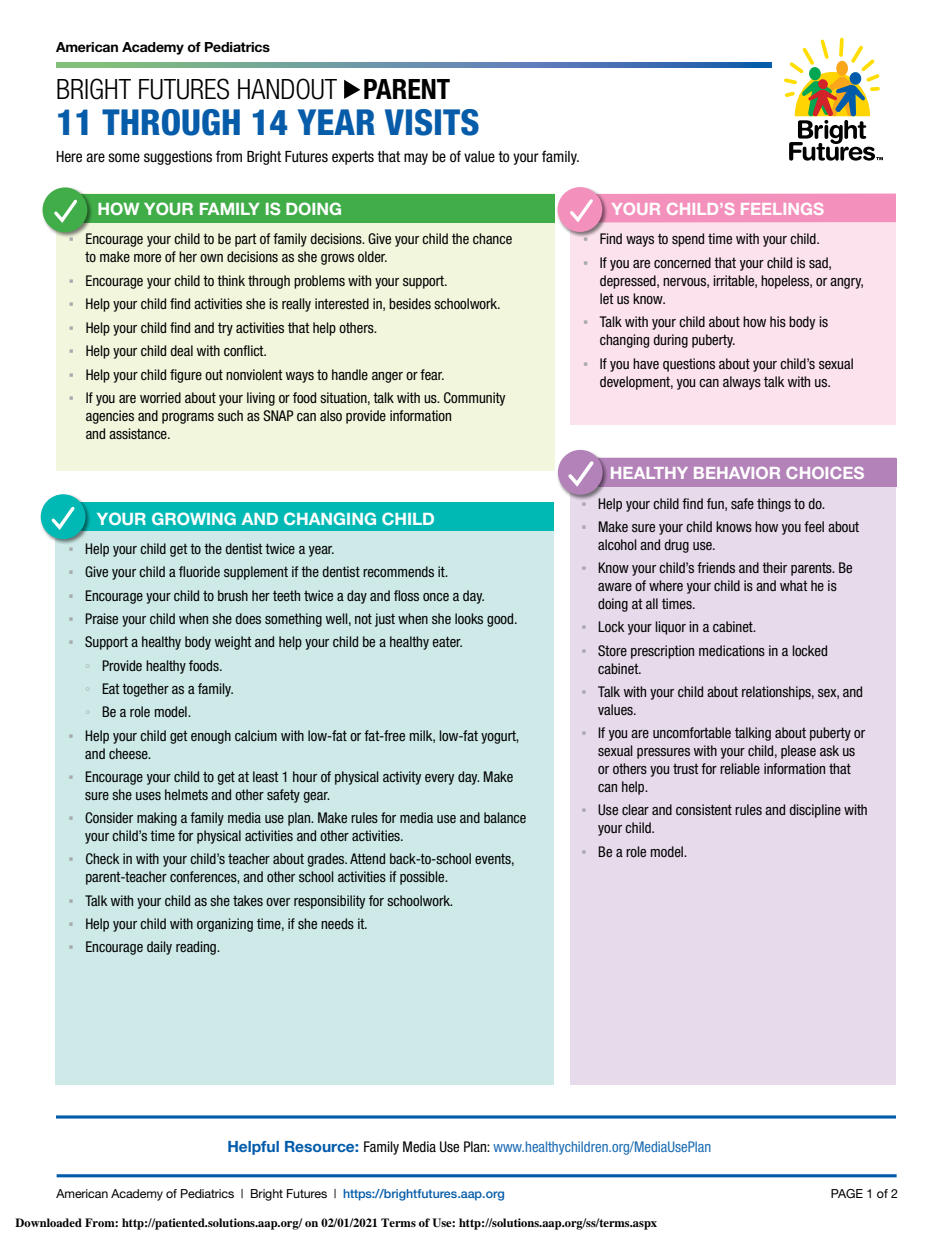 Image resolution: width=952 pixels, height=1233 pixels. I want to click on together, so click(145, 690).
